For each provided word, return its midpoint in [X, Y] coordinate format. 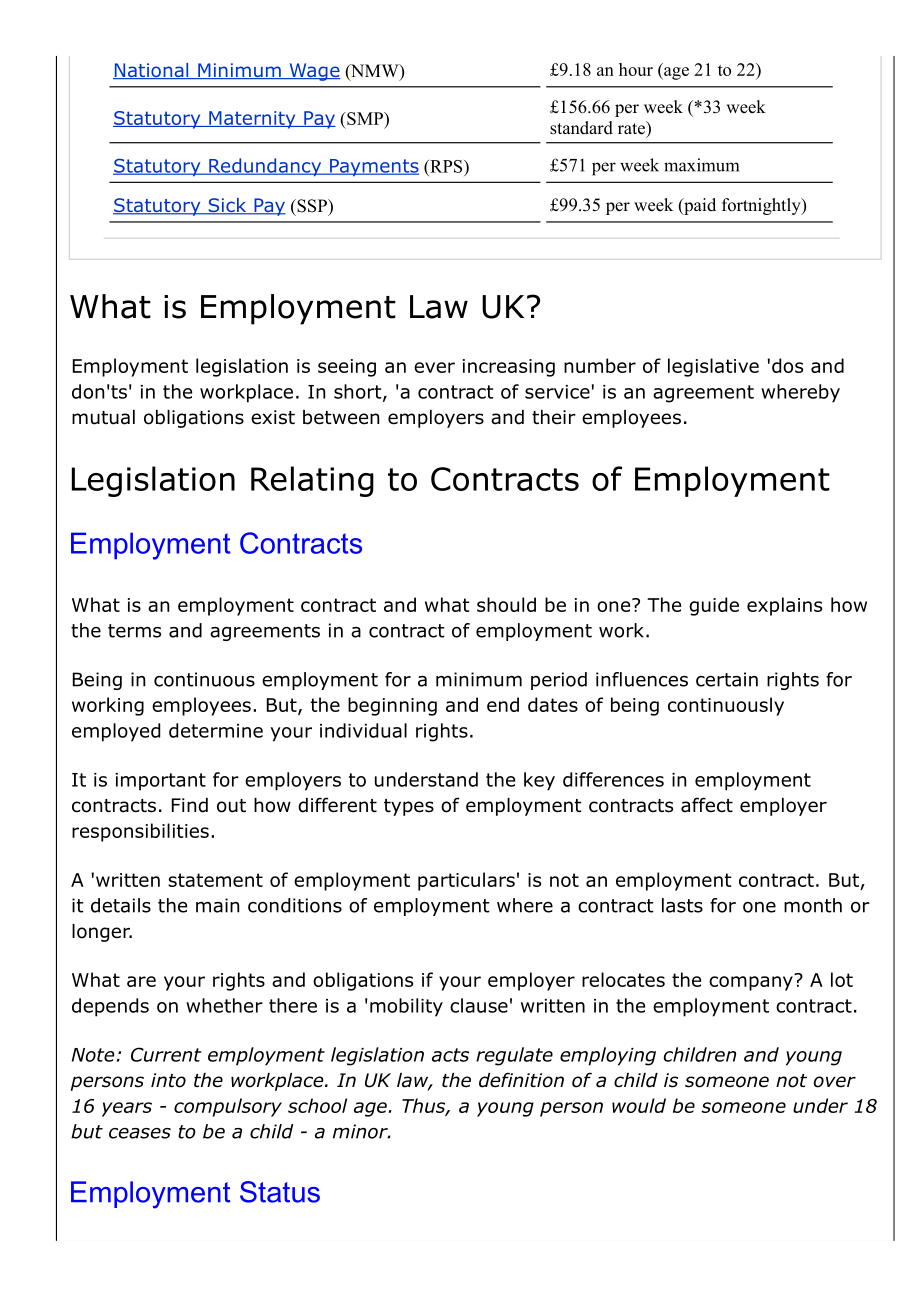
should [506, 604]
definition [521, 1080]
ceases [140, 1133]
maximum [701, 165]
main [217, 905]
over [835, 1082]
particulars [466, 881]
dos [787, 365]
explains [784, 606]
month [813, 905]
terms [134, 631]
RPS [446, 166]
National [152, 71]
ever [434, 367]
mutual [103, 417]
